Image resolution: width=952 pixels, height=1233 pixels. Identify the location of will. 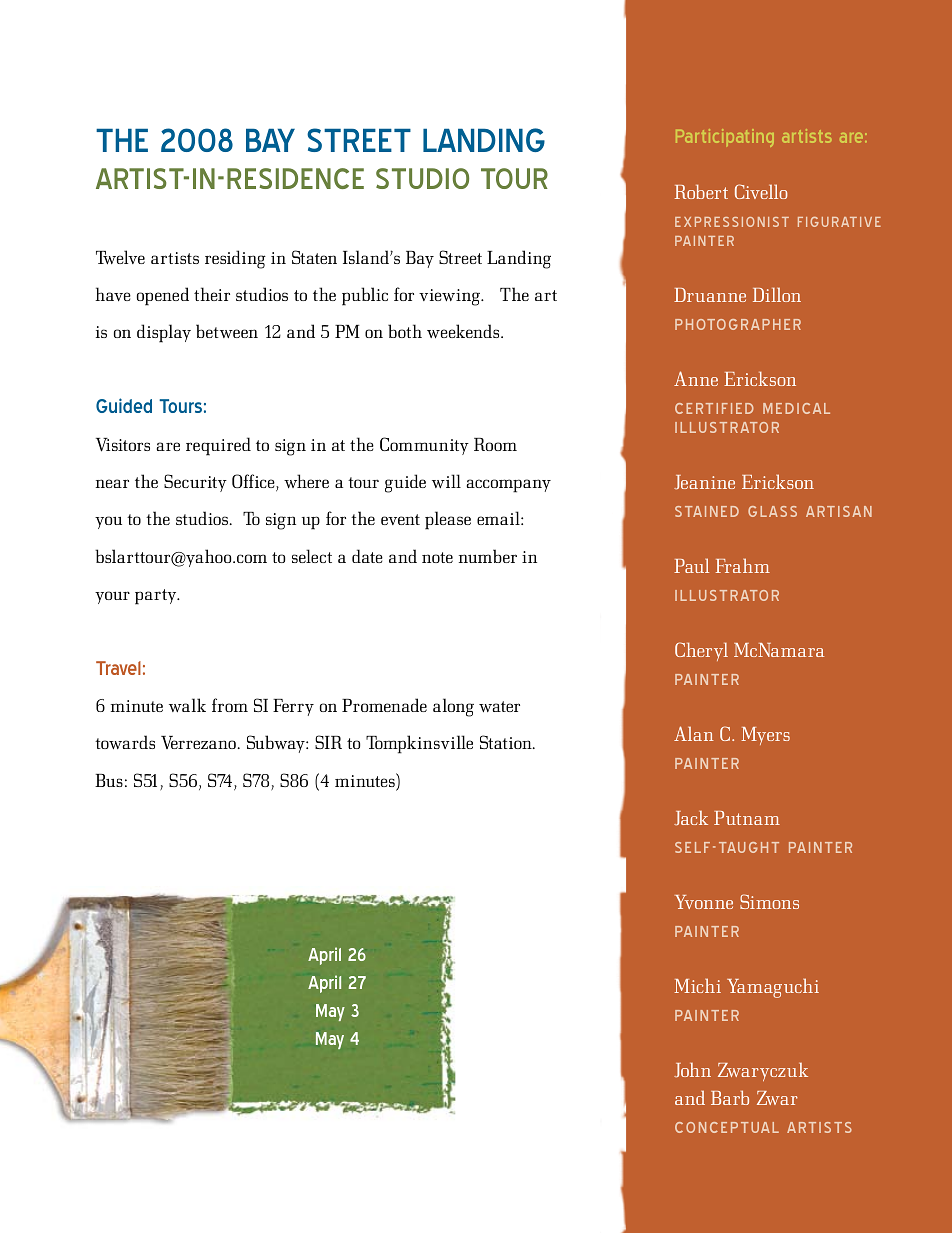
(446, 481).
